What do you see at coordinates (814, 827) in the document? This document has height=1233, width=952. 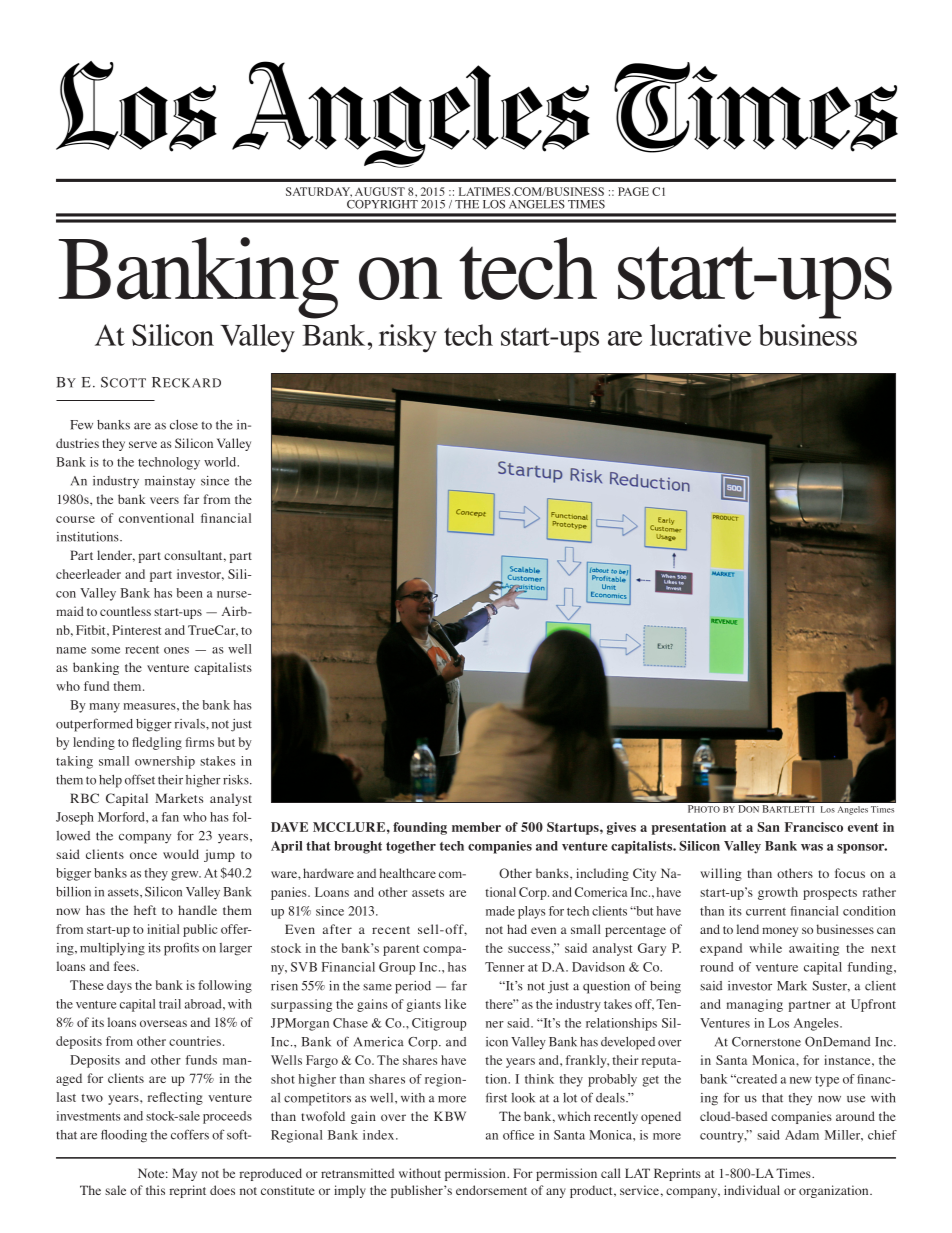 I see `Francisco` at bounding box center [814, 827].
